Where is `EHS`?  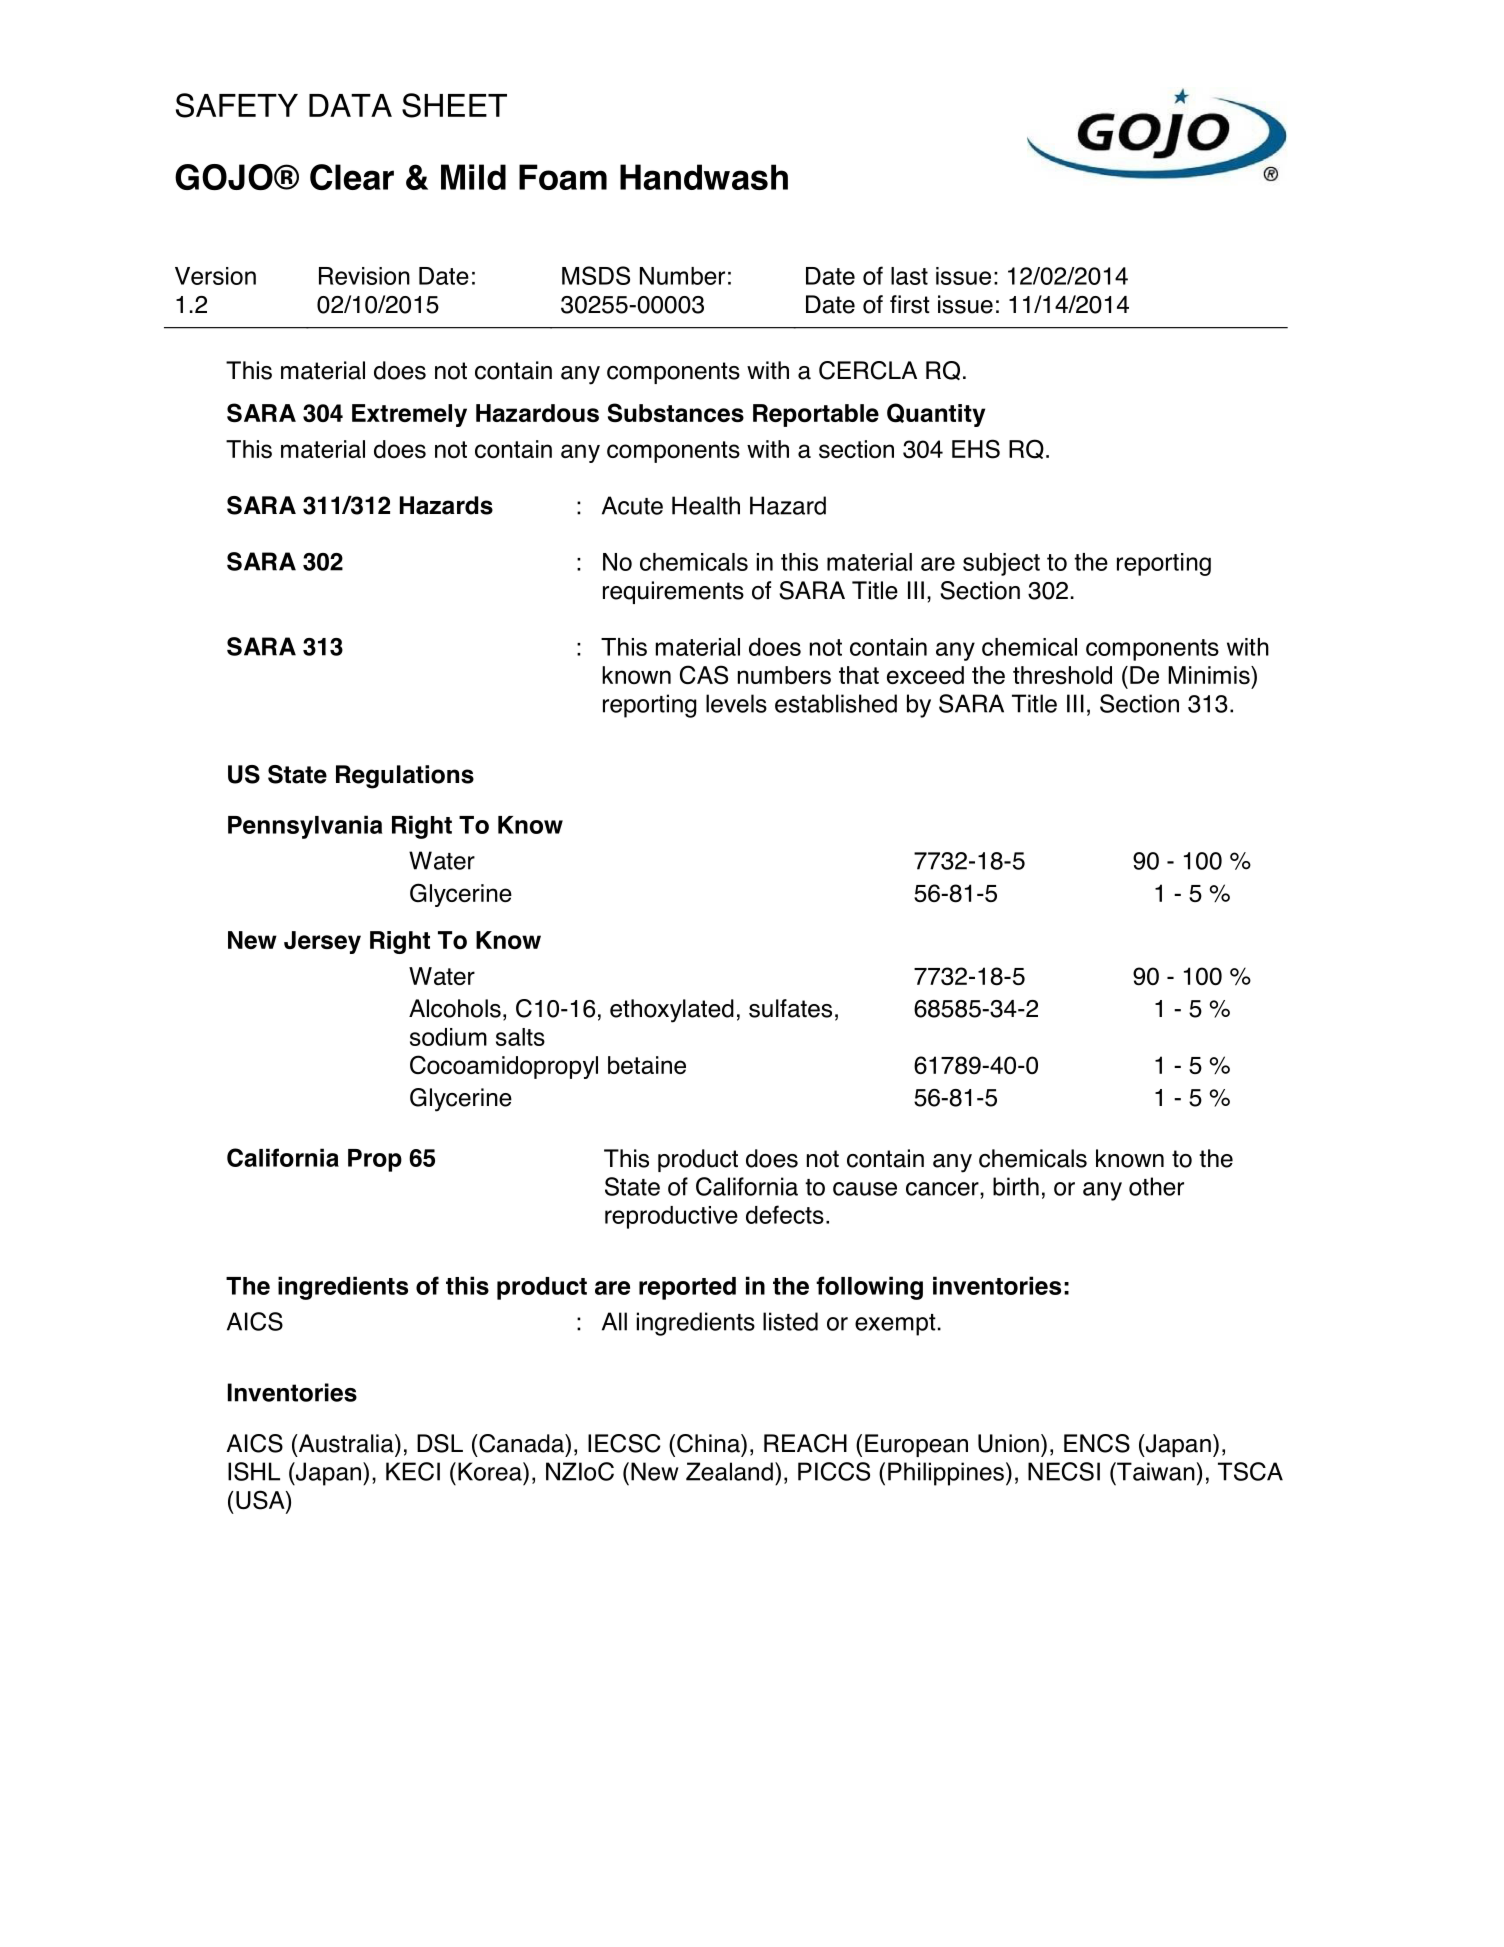 EHS is located at coordinates (976, 449).
